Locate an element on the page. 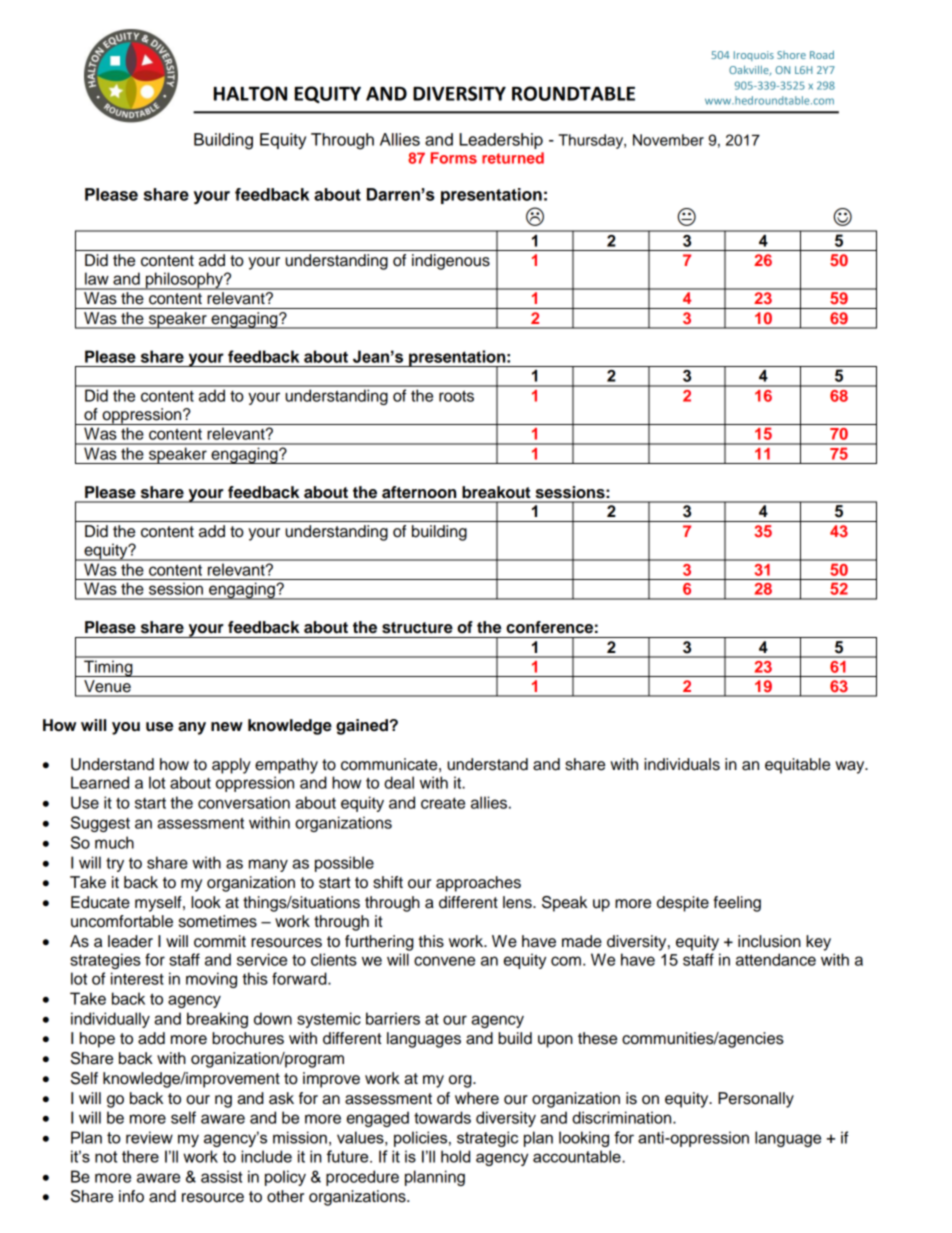 This document has width=952, height=1233. roots is located at coordinates (456, 396).
